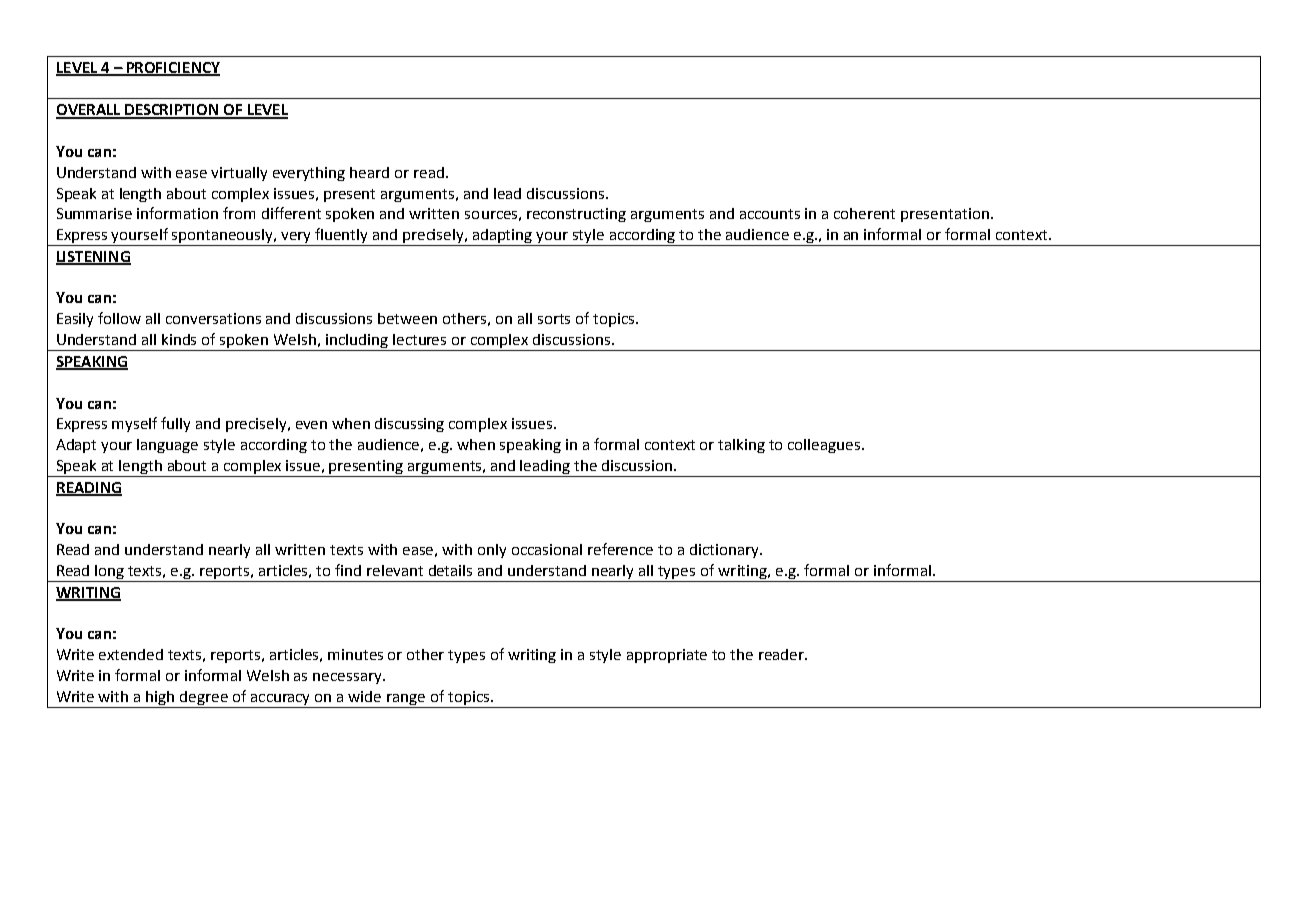 This screenshot has width=1308, height=924. What do you see at coordinates (667, 656) in the screenshot?
I see `appropriate` at bounding box center [667, 656].
